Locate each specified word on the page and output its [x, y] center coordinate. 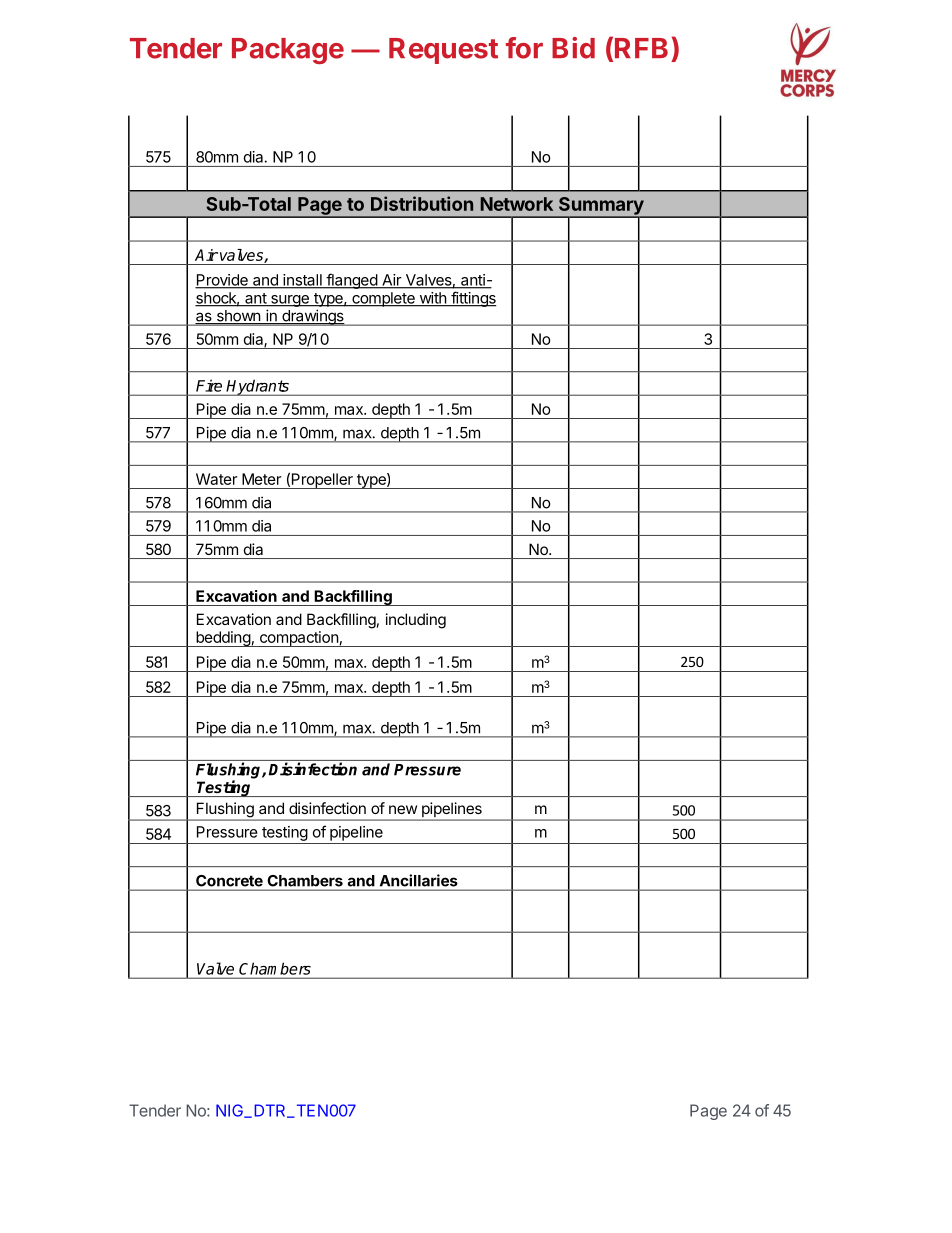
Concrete [229, 881]
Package [288, 51]
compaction [298, 639]
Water [216, 479]
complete [383, 299]
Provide [222, 281]
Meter [261, 479]
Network [516, 204]
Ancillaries [418, 880]
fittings [473, 299]
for [524, 48]
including [416, 621]
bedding [223, 639]
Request [443, 51]
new [403, 809]
